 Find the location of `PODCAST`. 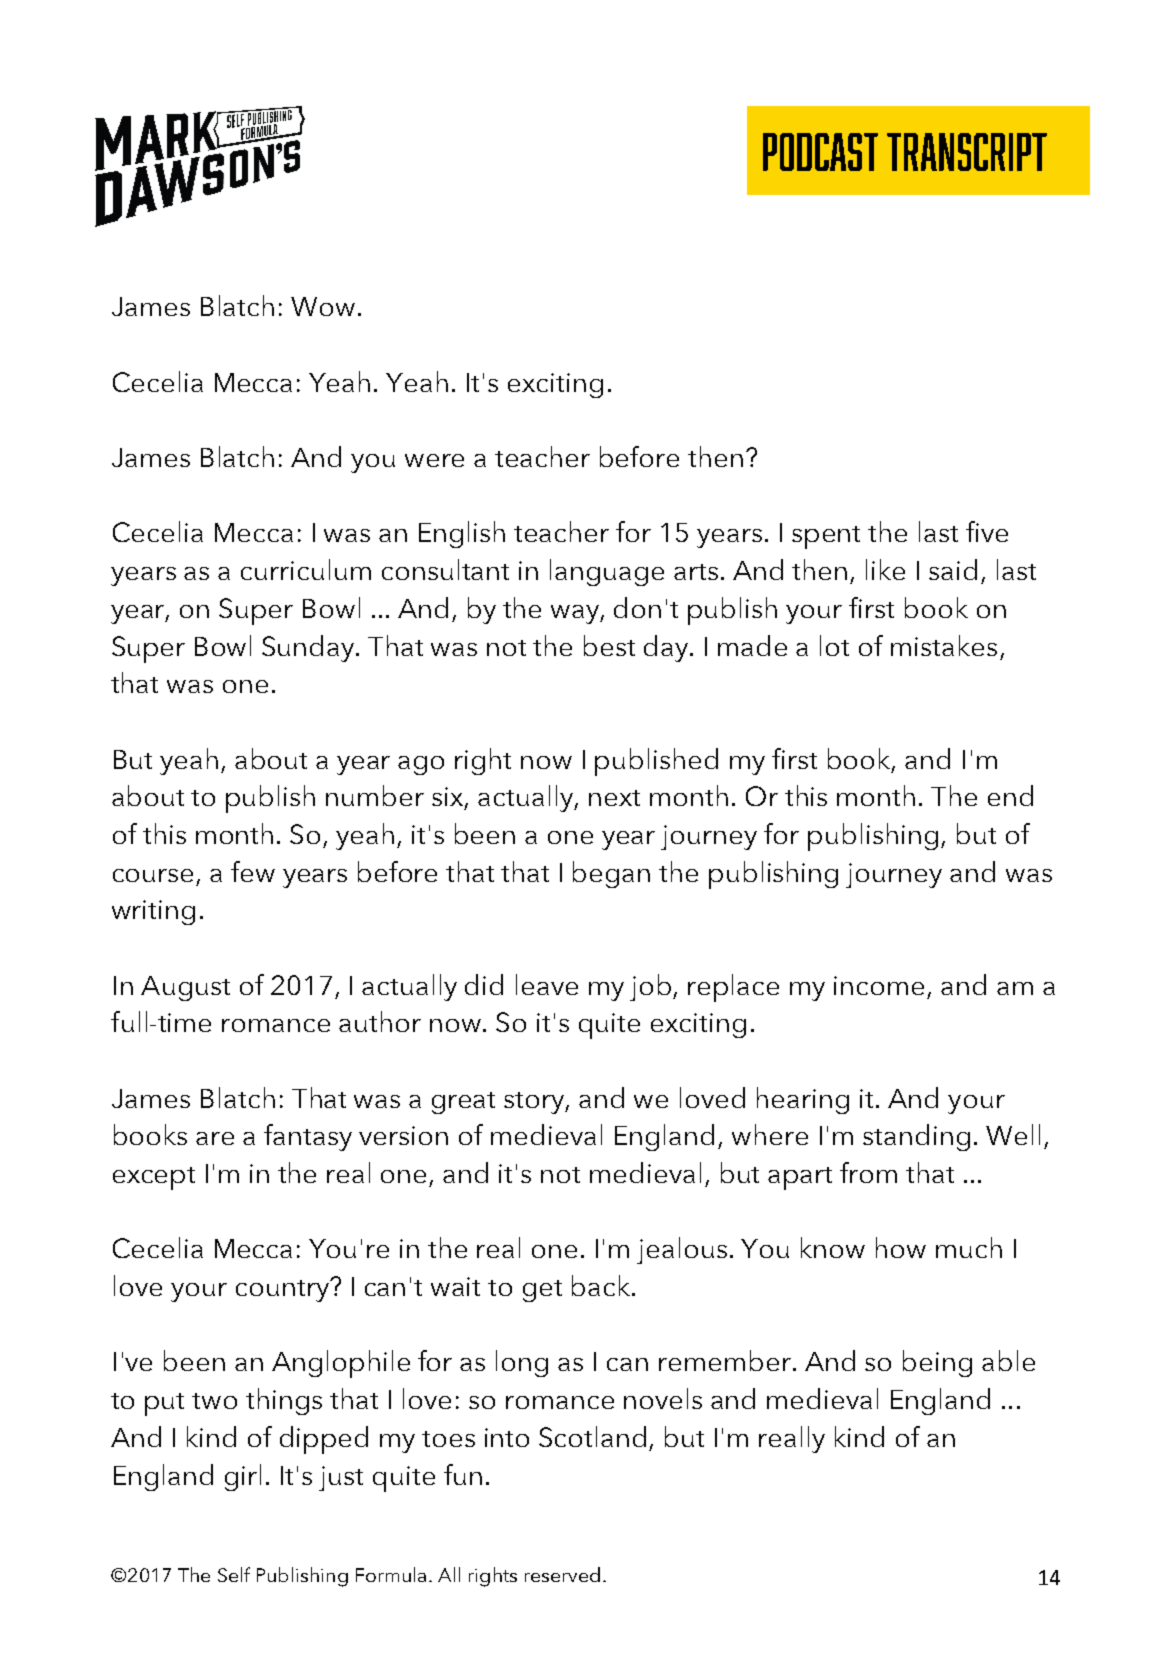

PODCAST is located at coordinates (820, 152).
